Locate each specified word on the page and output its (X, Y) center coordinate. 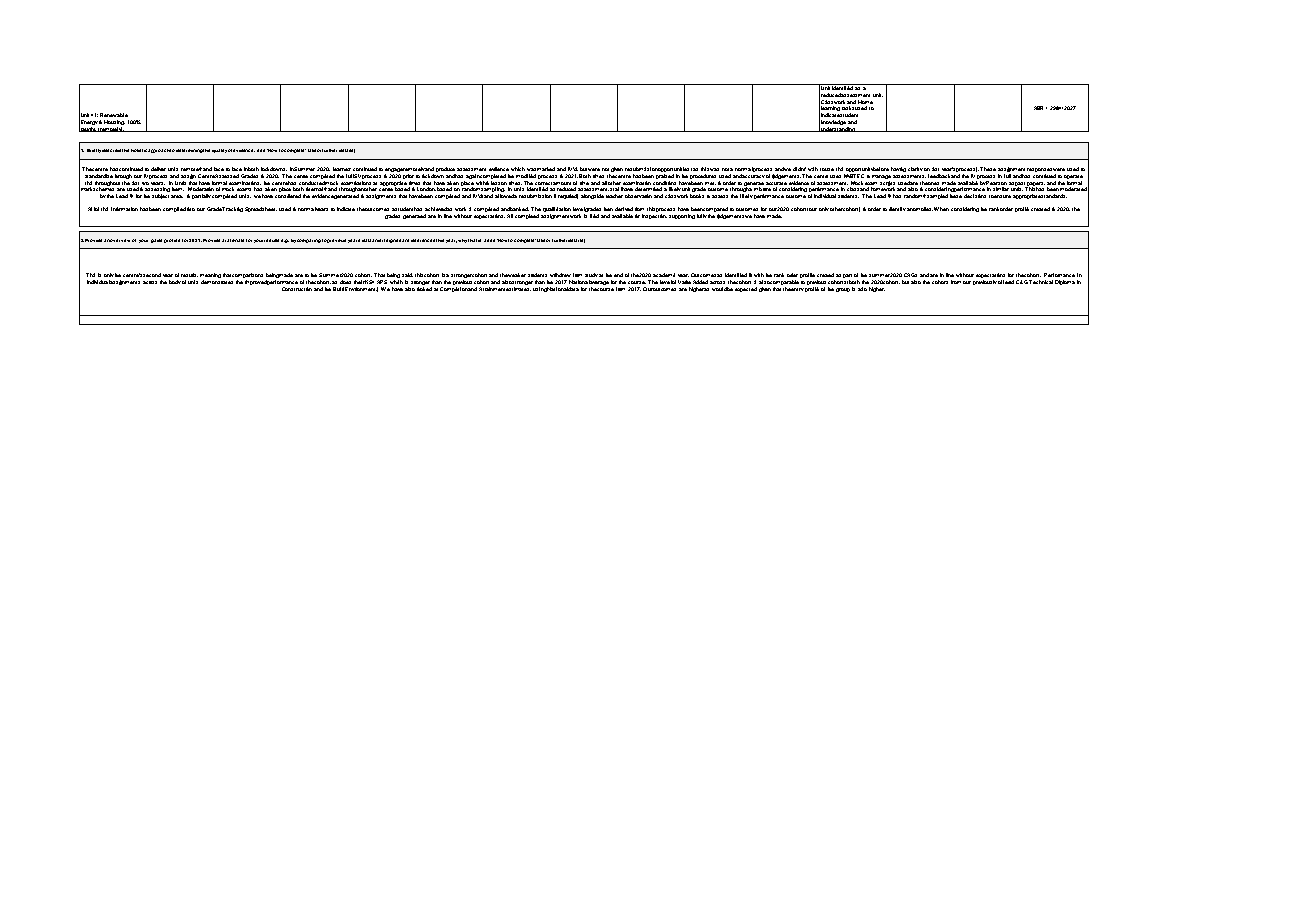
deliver (158, 169)
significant (397, 241)
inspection (654, 216)
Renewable (114, 115)
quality (219, 151)
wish (813, 169)
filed (594, 216)
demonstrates (217, 282)
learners (342, 169)
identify (897, 209)
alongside (592, 196)
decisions (975, 196)
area (177, 196)
